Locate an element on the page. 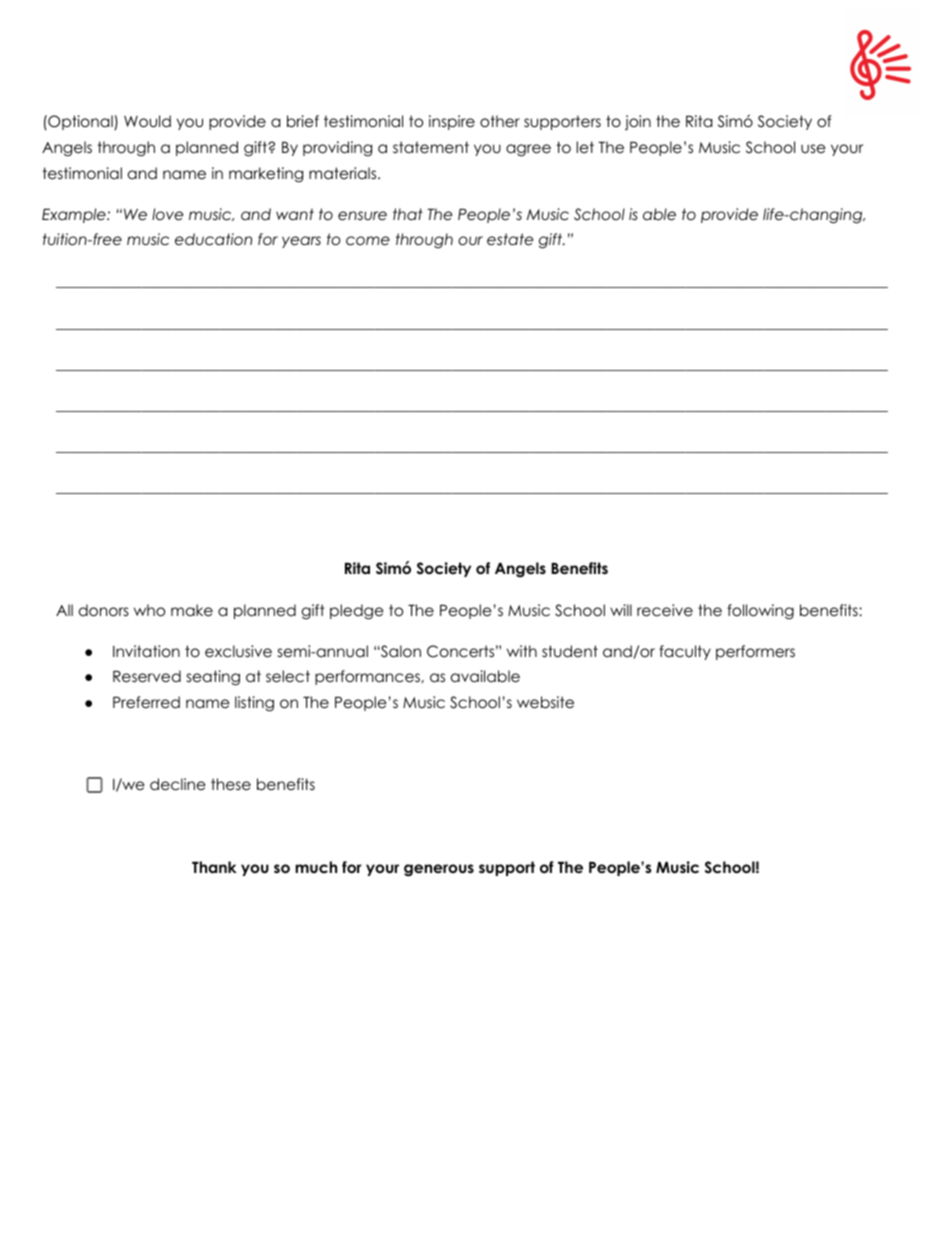 The width and height of the document is (952, 1233). estate is located at coordinates (510, 239).
